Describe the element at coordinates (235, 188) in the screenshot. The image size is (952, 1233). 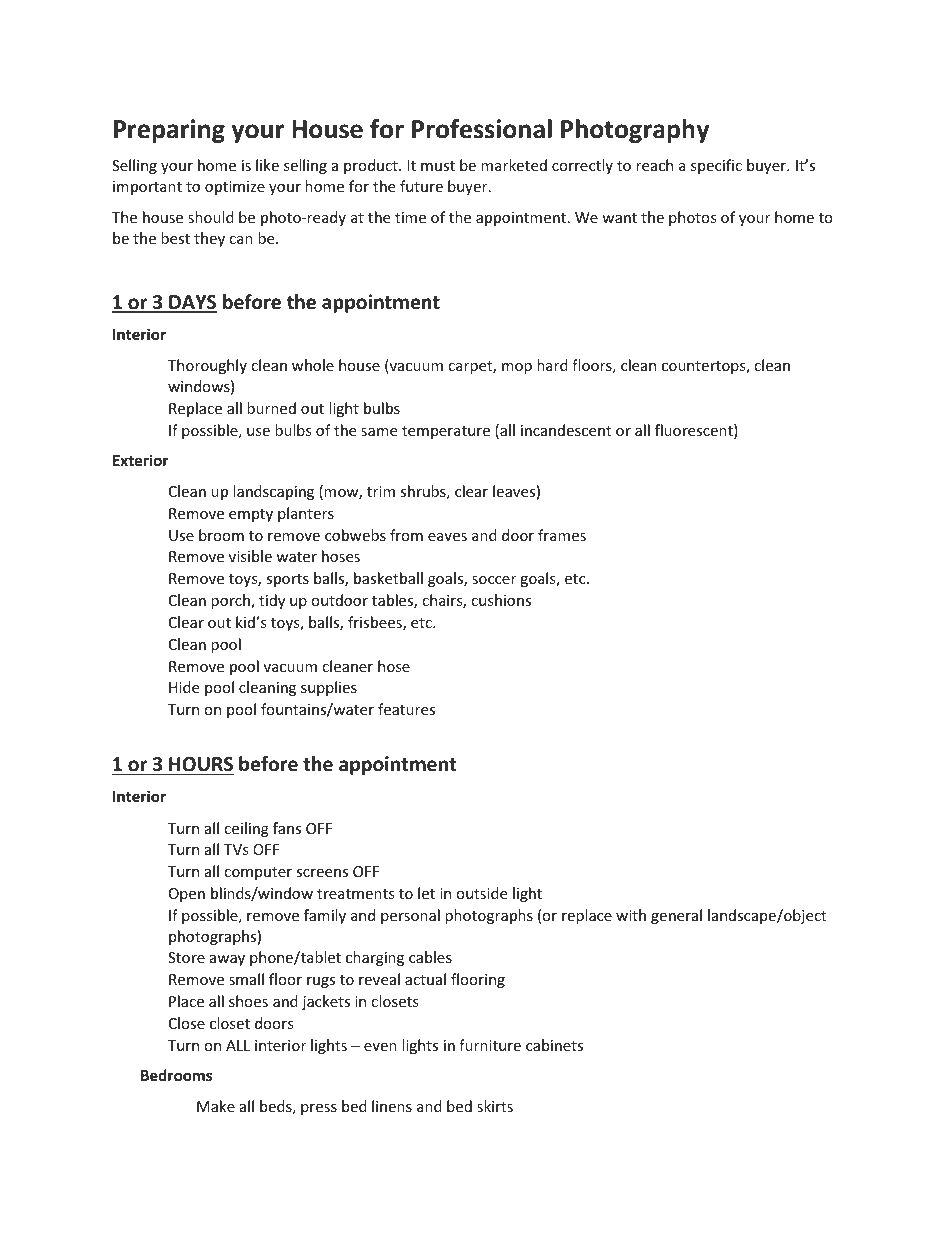
I see `optimize` at that location.
